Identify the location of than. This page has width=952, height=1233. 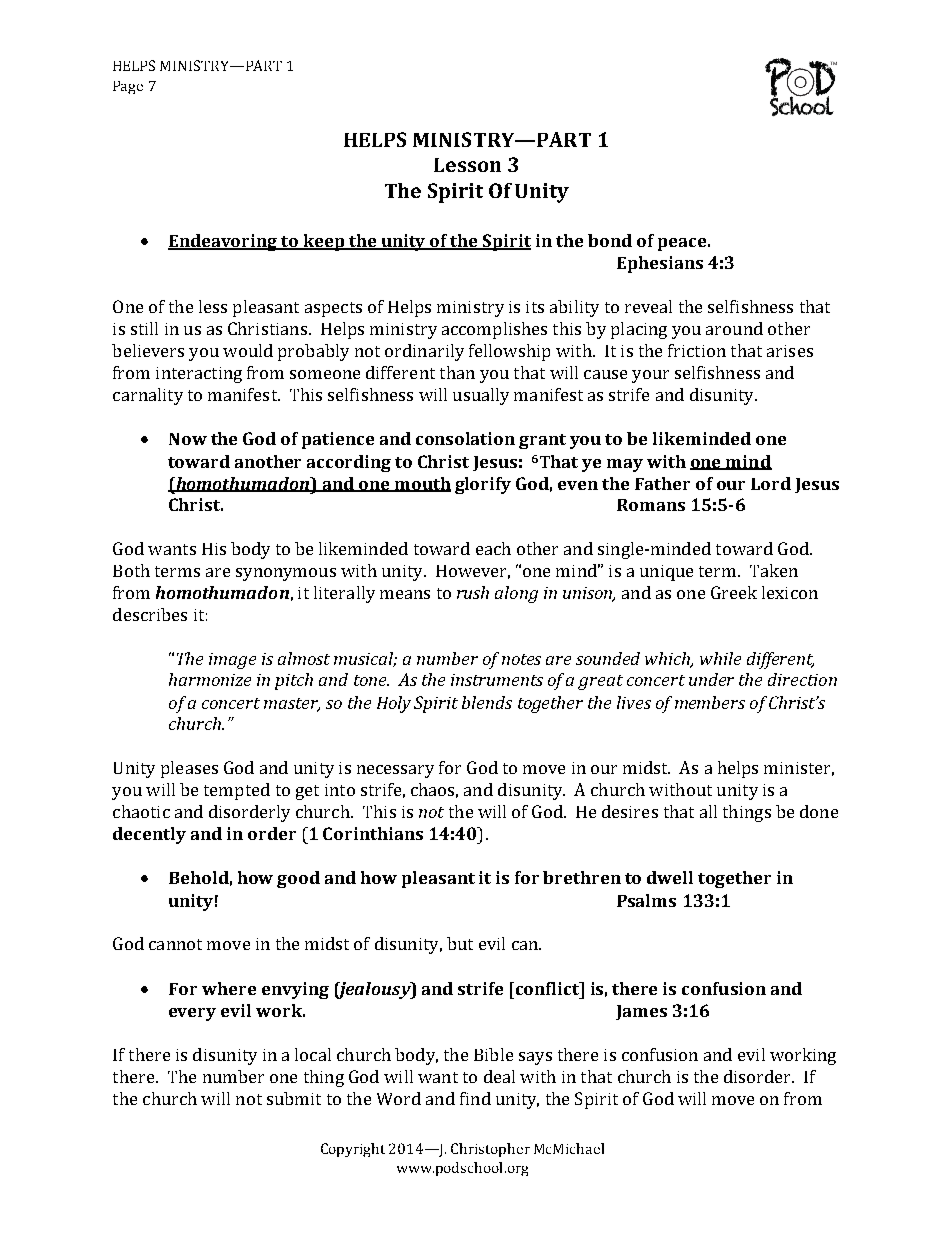
(457, 372).
